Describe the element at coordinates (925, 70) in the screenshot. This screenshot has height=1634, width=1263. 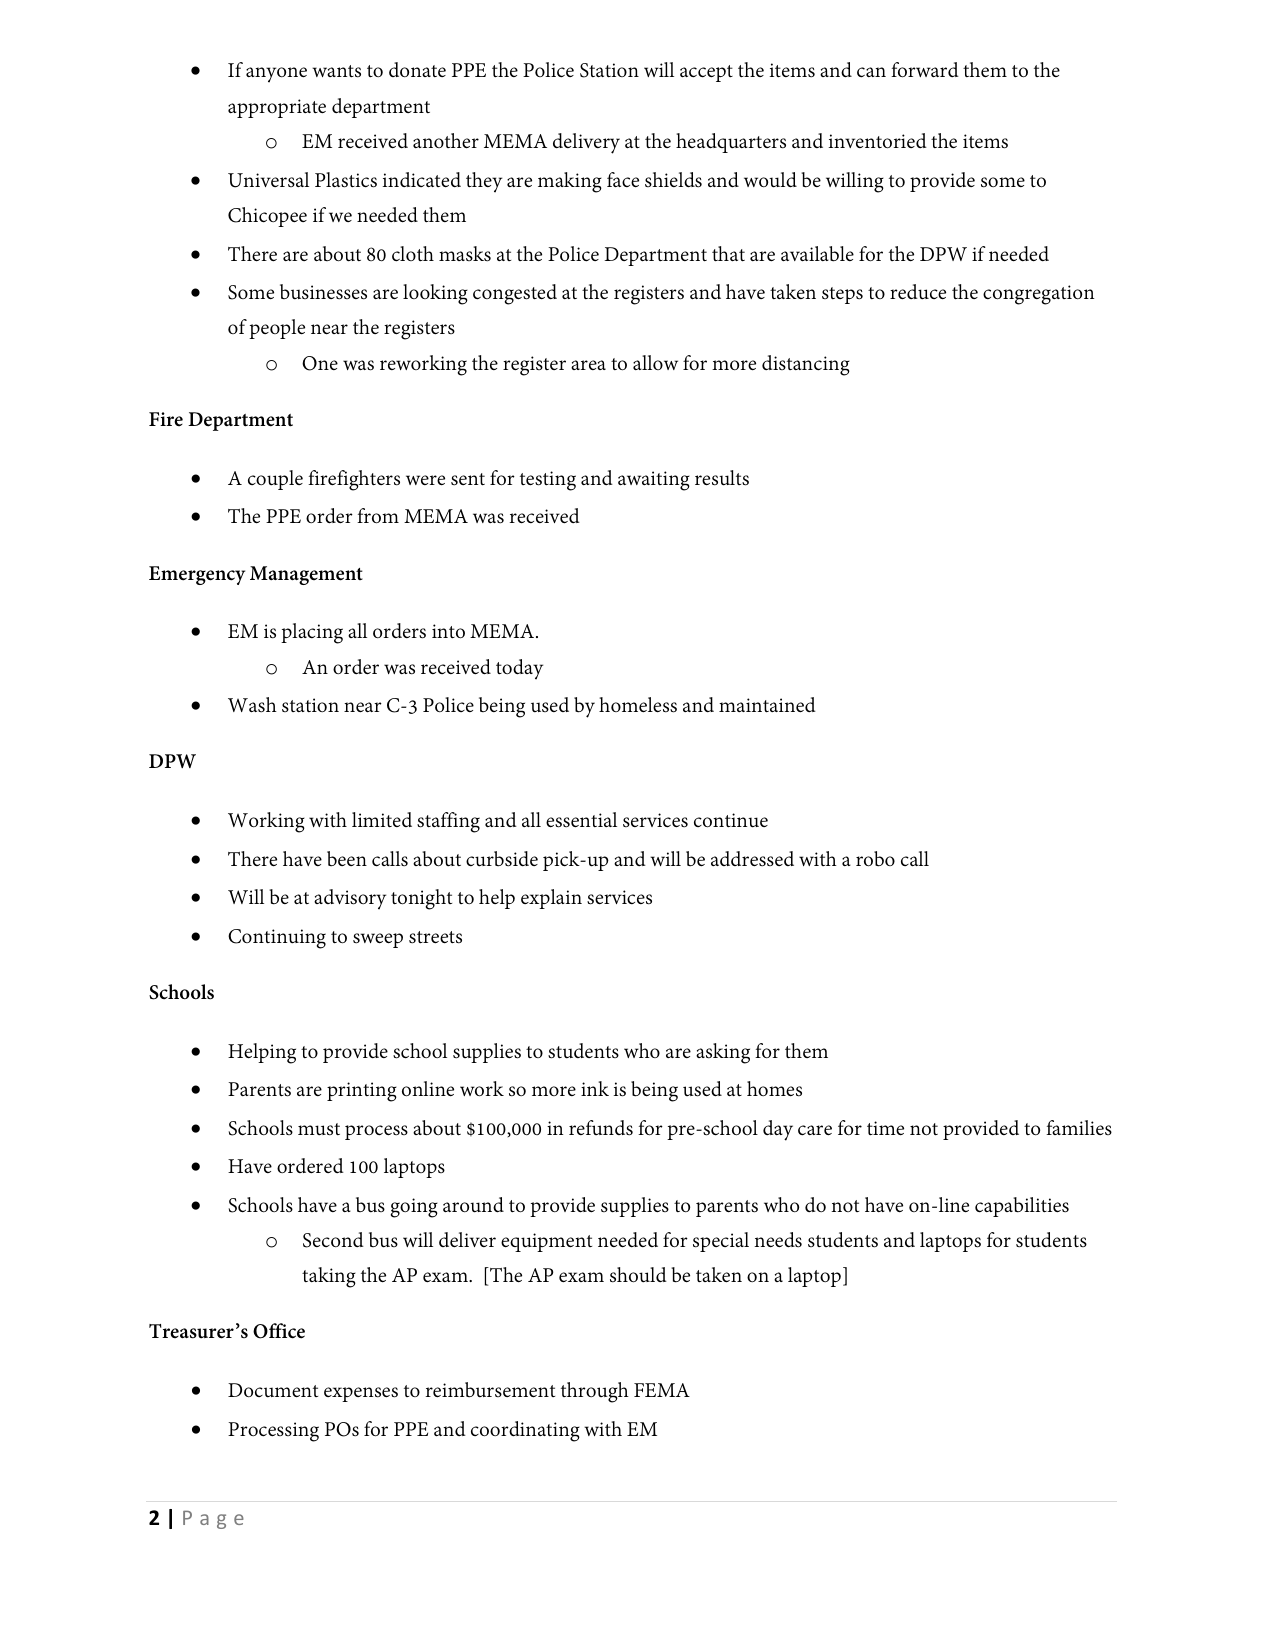
I see `forward` at that location.
